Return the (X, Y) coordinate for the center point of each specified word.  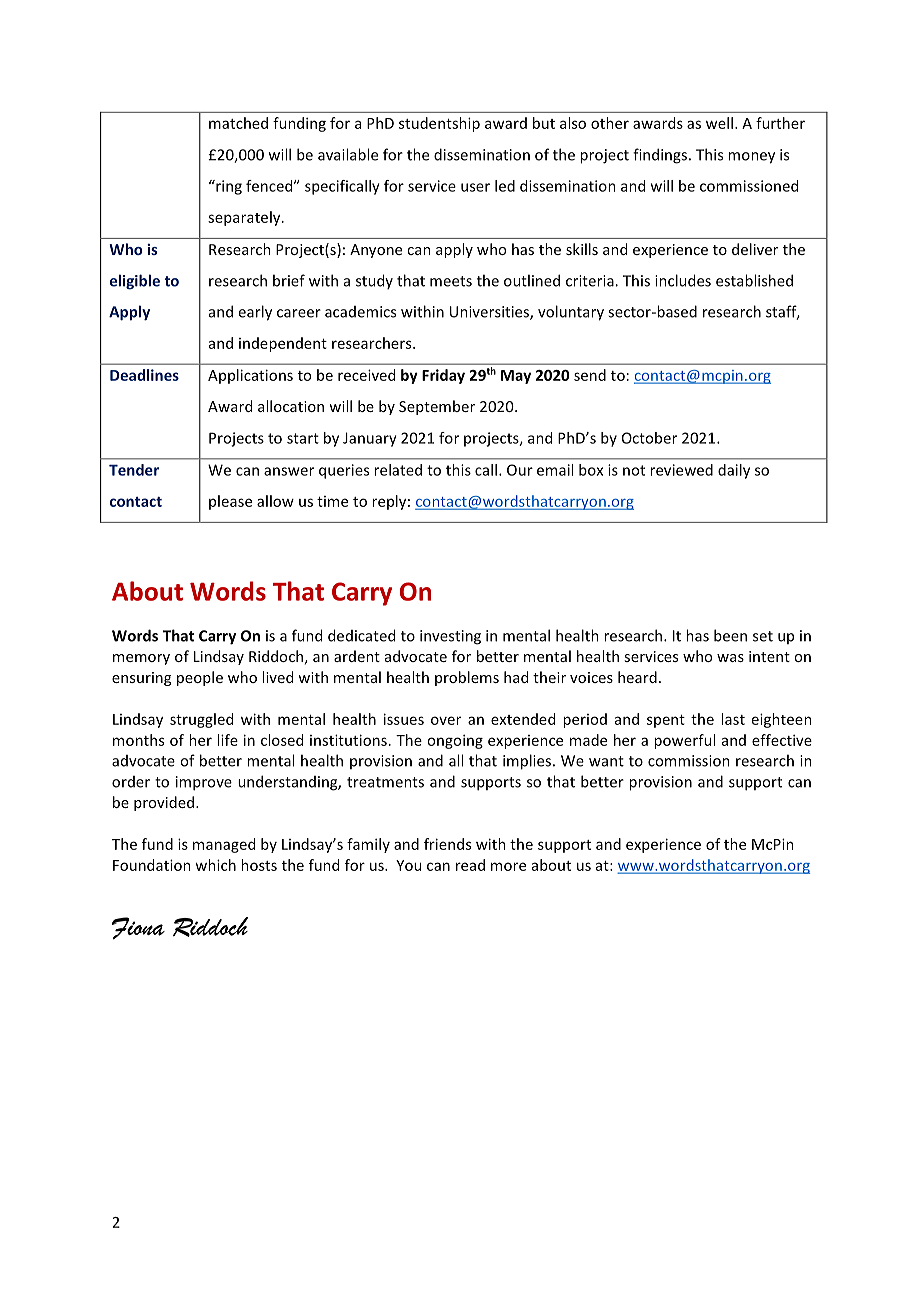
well (719, 123)
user (475, 187)
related (398, 470)
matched (238, 123)
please (230, 502)
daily (734, 471)
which (215, 865)
